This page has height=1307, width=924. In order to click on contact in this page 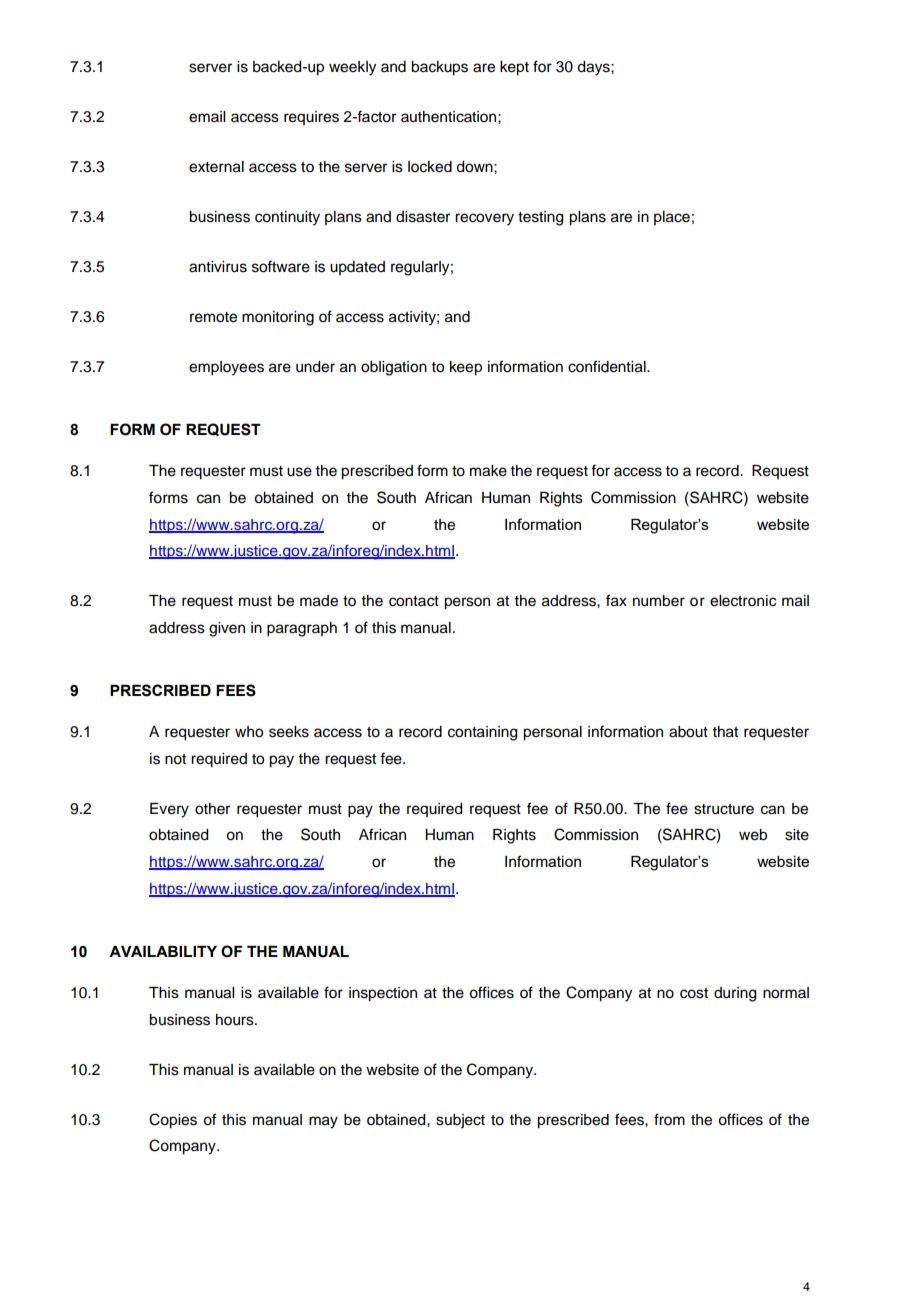, I will do `click(414, 601)`.
